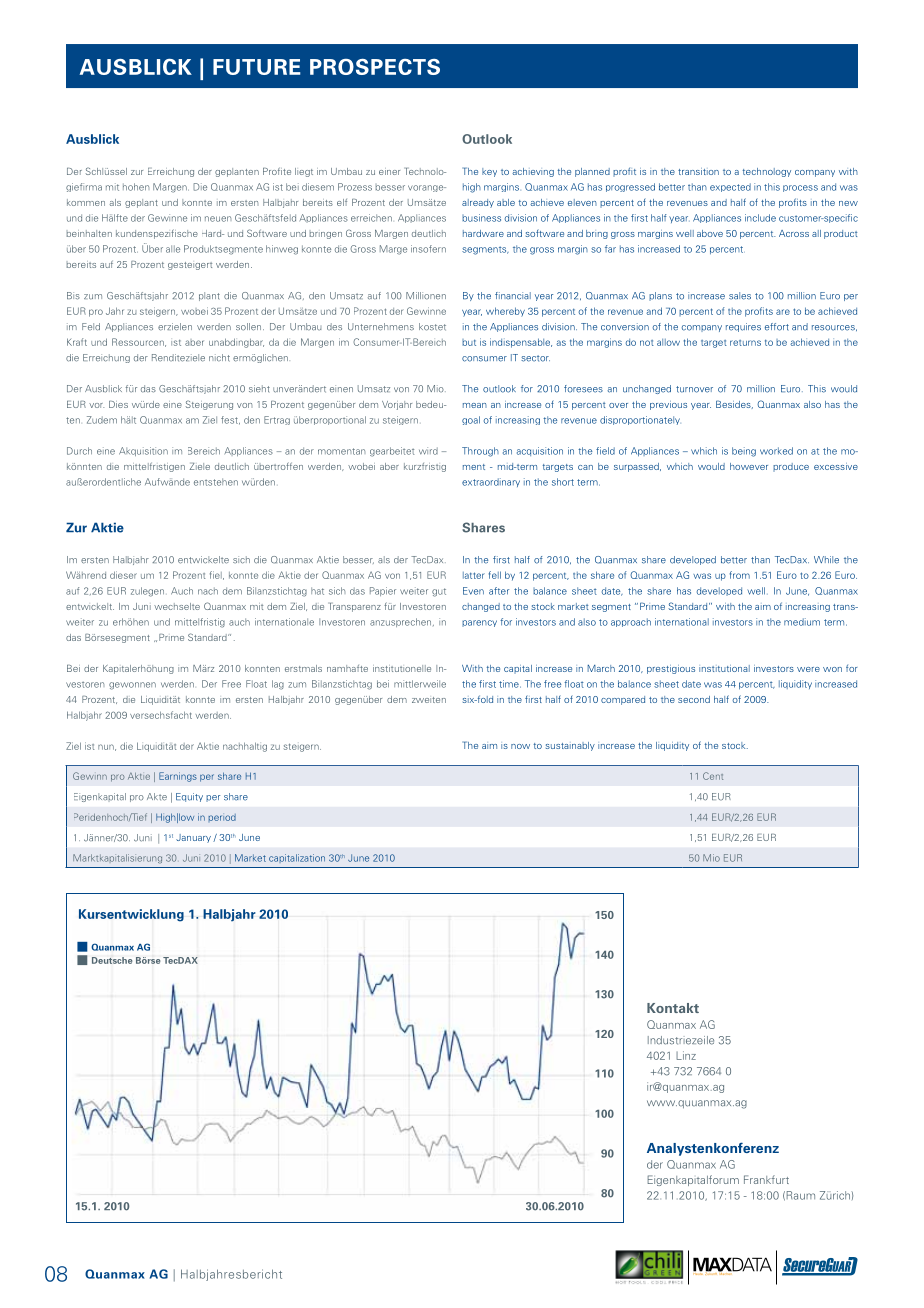 The image size is (924, 1308). I want to click on PROSPECTS, so click(375, 67).
